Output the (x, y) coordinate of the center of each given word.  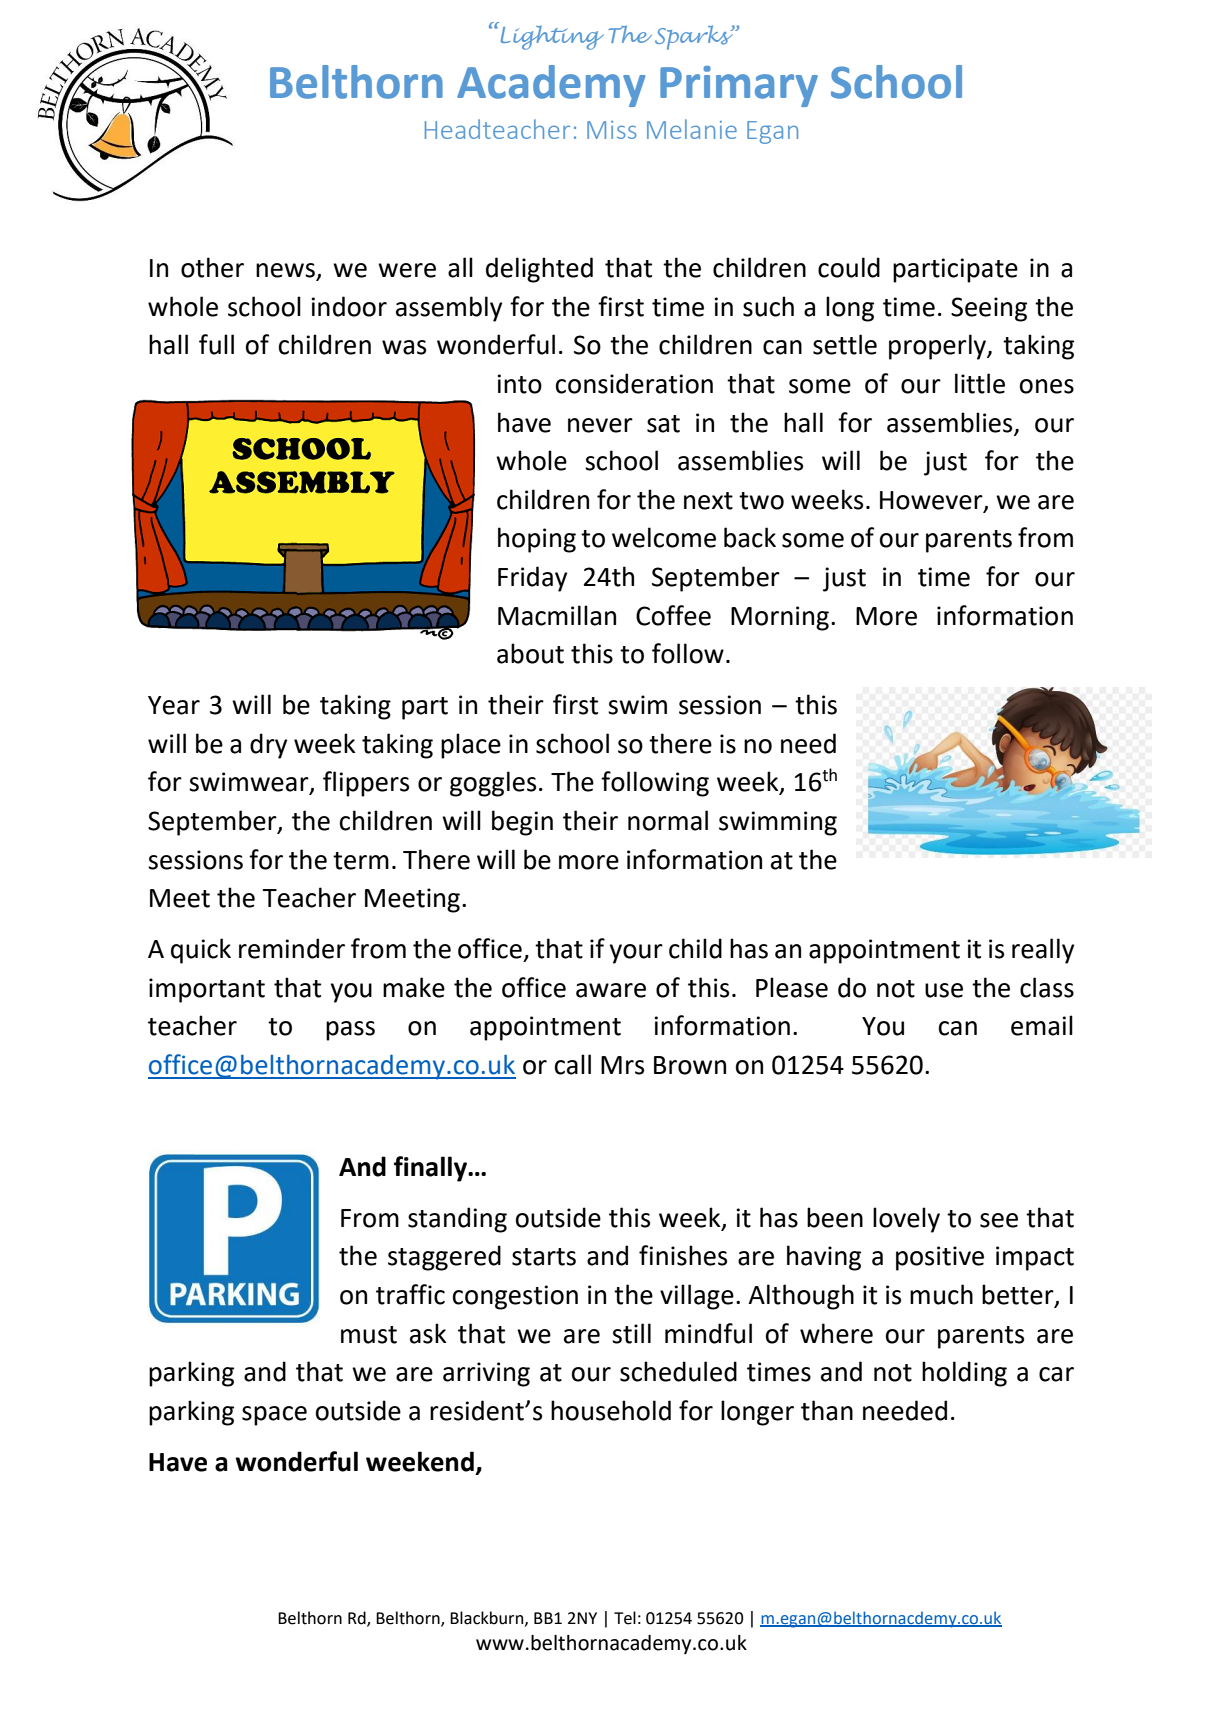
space (274, 1416)
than (827, 1410)
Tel (625, 1618)
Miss (612, 130)
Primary (739, 86)
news (286, 271)
